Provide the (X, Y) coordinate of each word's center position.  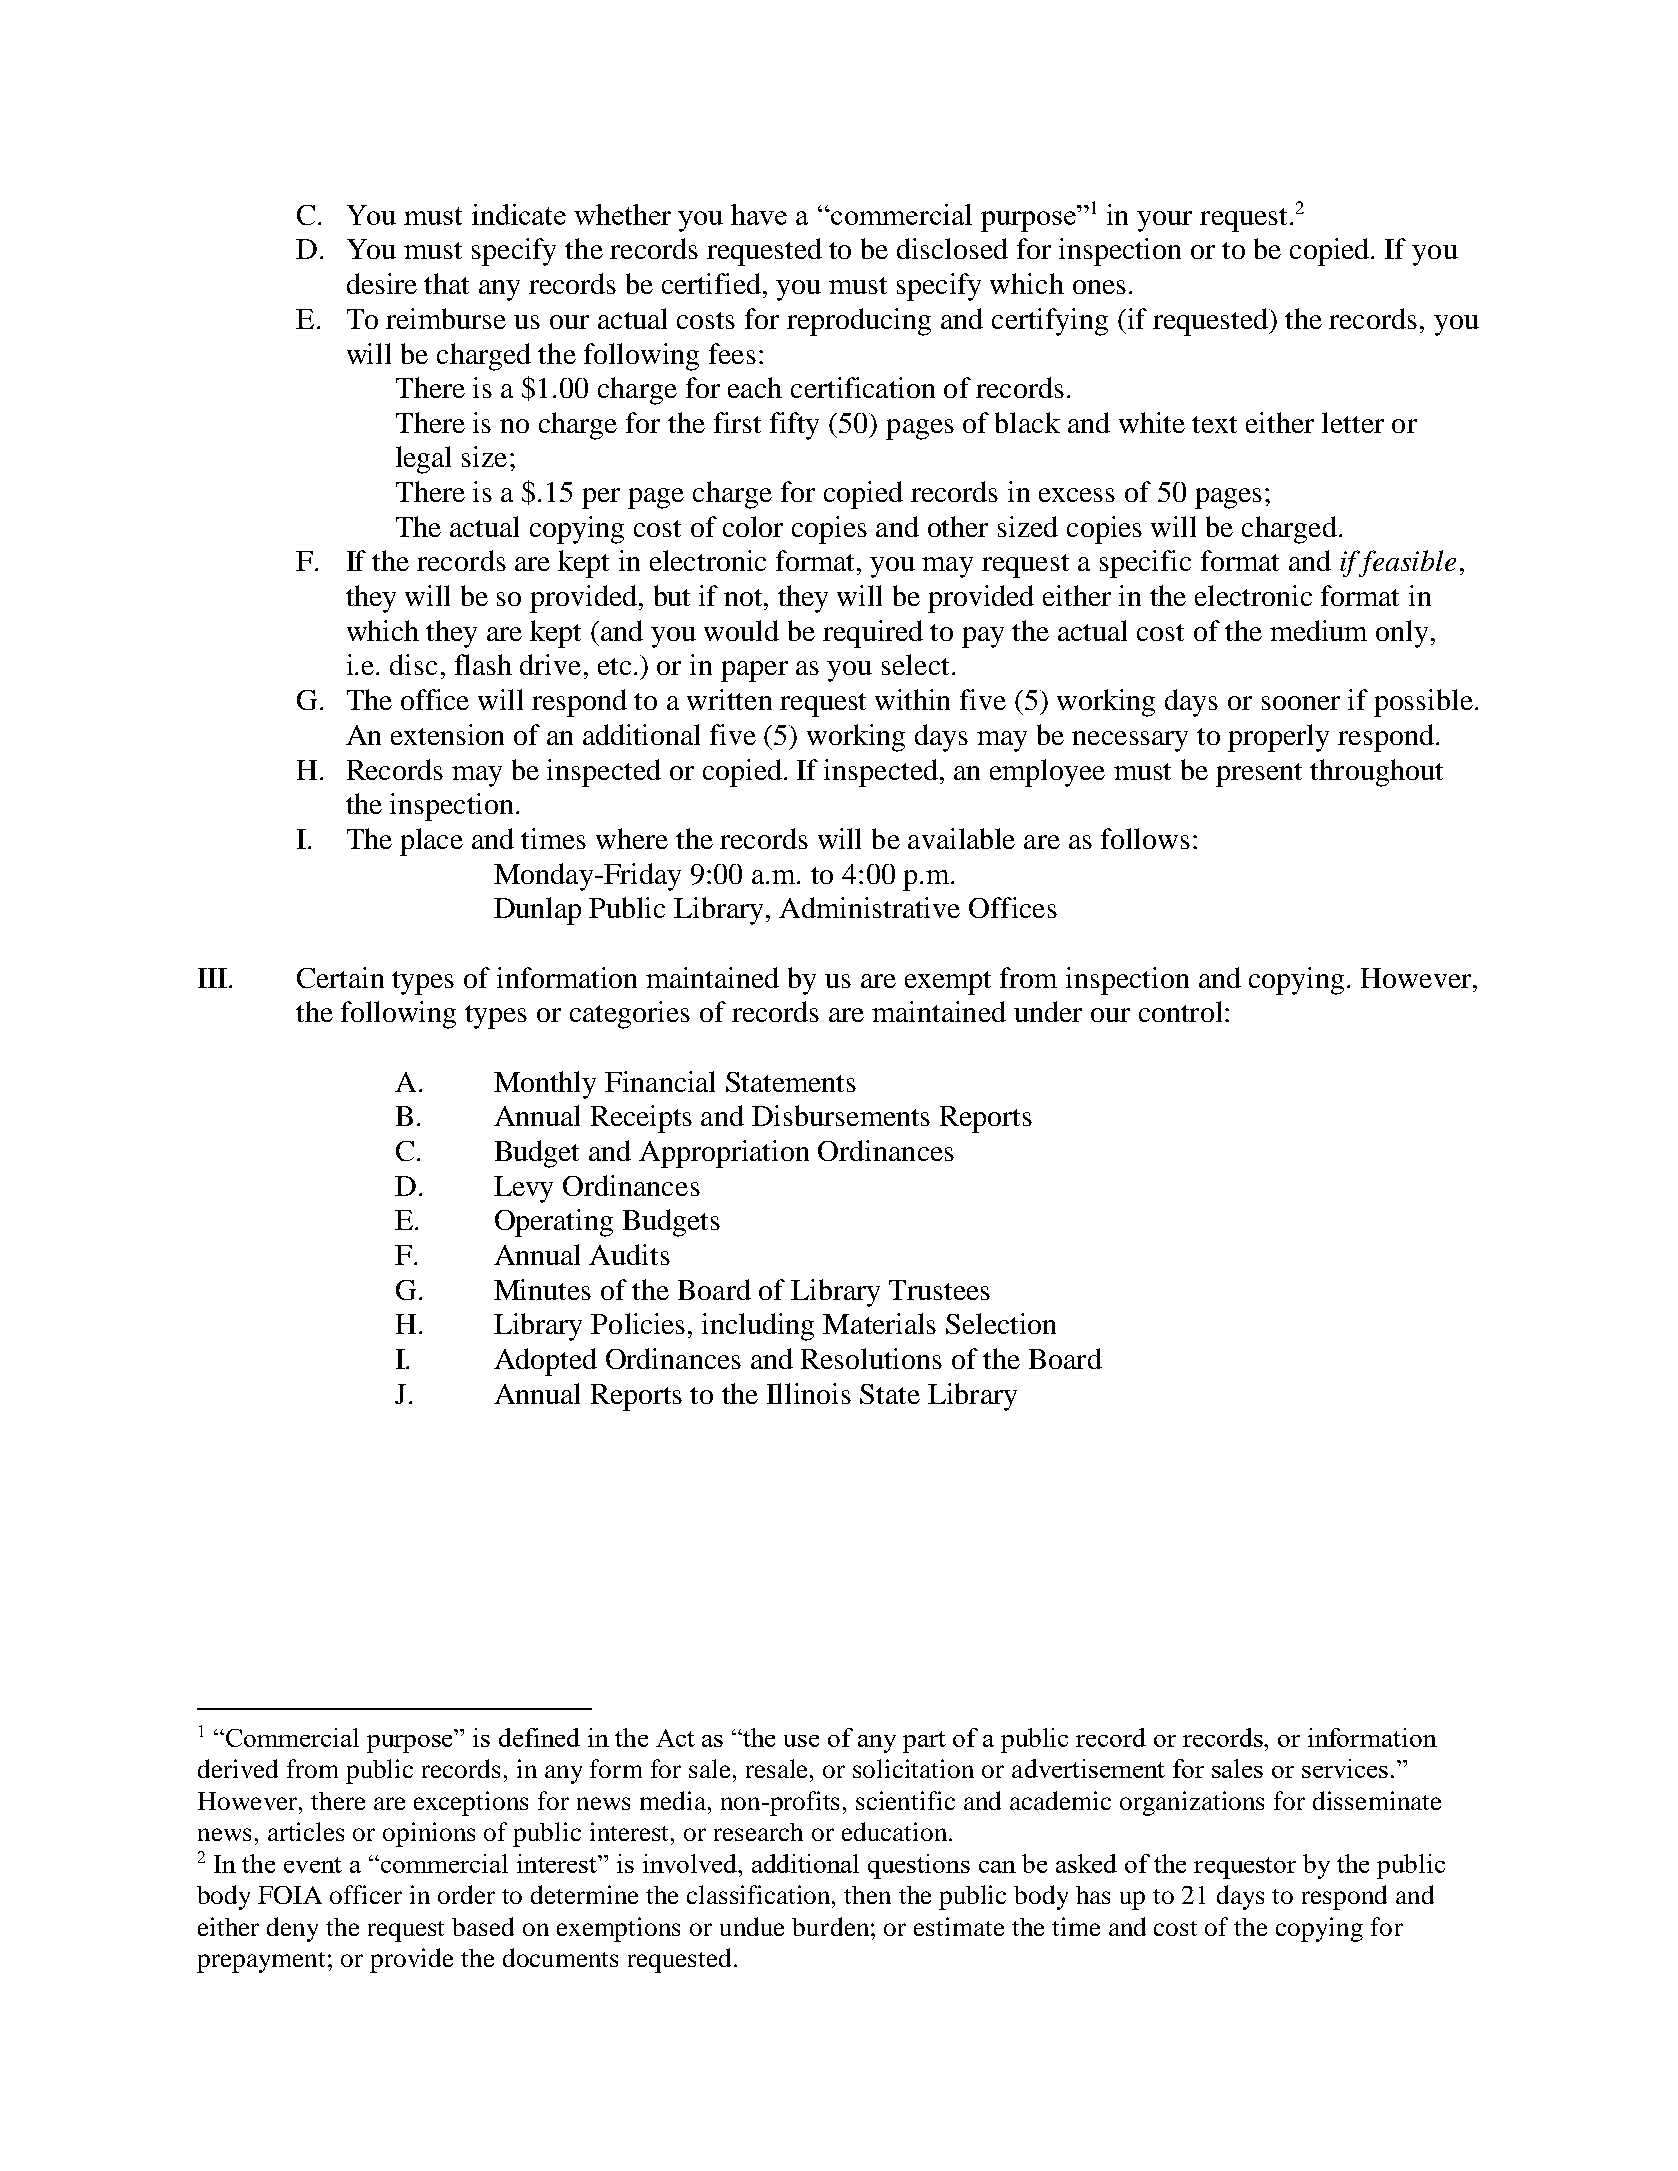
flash (483, 664)
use (801, 1741)
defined (539, 1737)
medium (1318, 630)
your (1164, 221)
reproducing (859, 322)
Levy (523, 1189)
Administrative (869, 907)
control (1180, 1011)
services (1345, 1768)
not (744, 597)
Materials (879, 1323)
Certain (340, 977)
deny (292, 1929)
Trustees (939, 1290)
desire (382, 283)
